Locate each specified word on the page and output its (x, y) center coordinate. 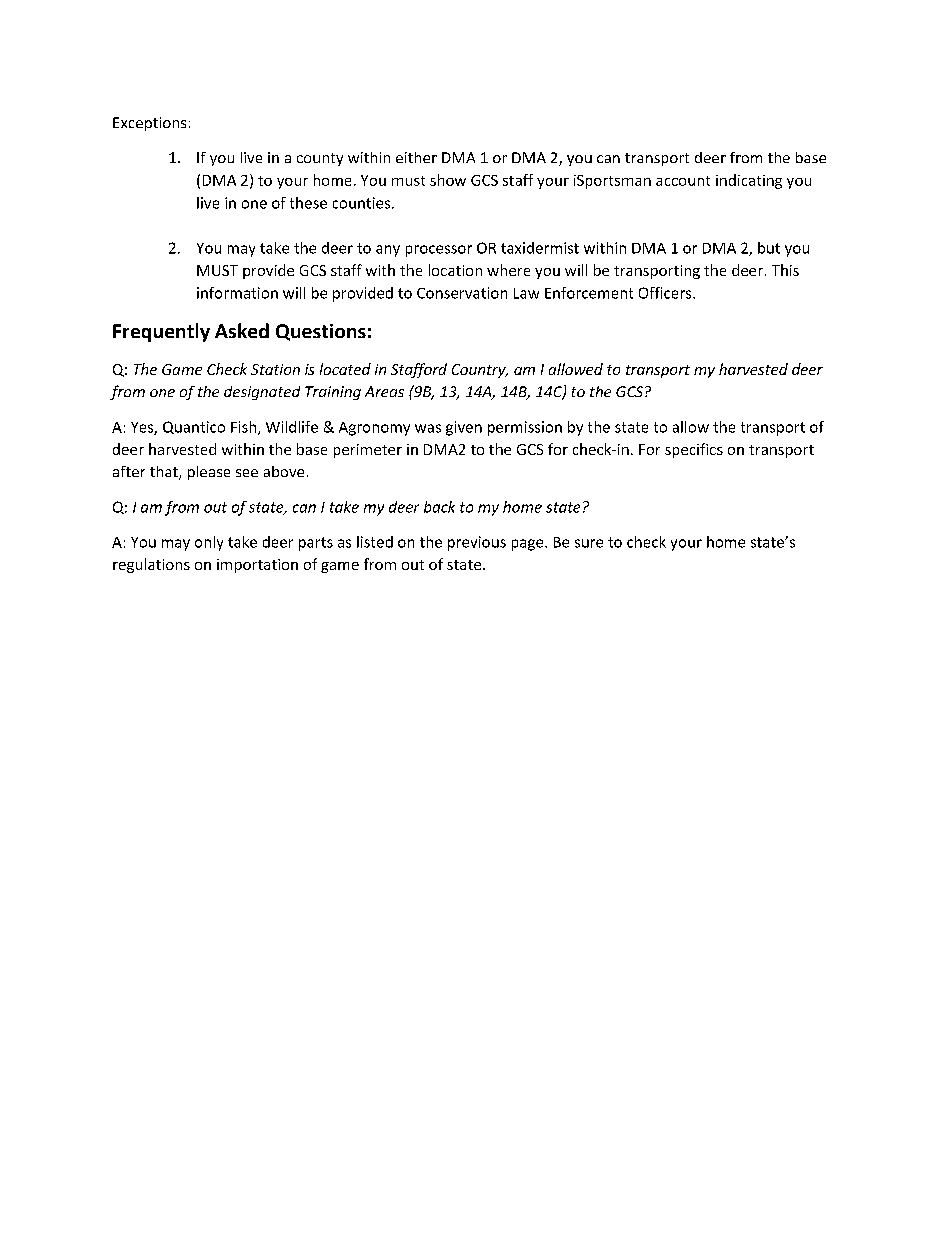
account (683, 181)
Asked (242, 330)
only (209, 543)
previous (477, 543)
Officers (666, 293)
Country (480, 371)
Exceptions (149, 124)
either (416, 157)
